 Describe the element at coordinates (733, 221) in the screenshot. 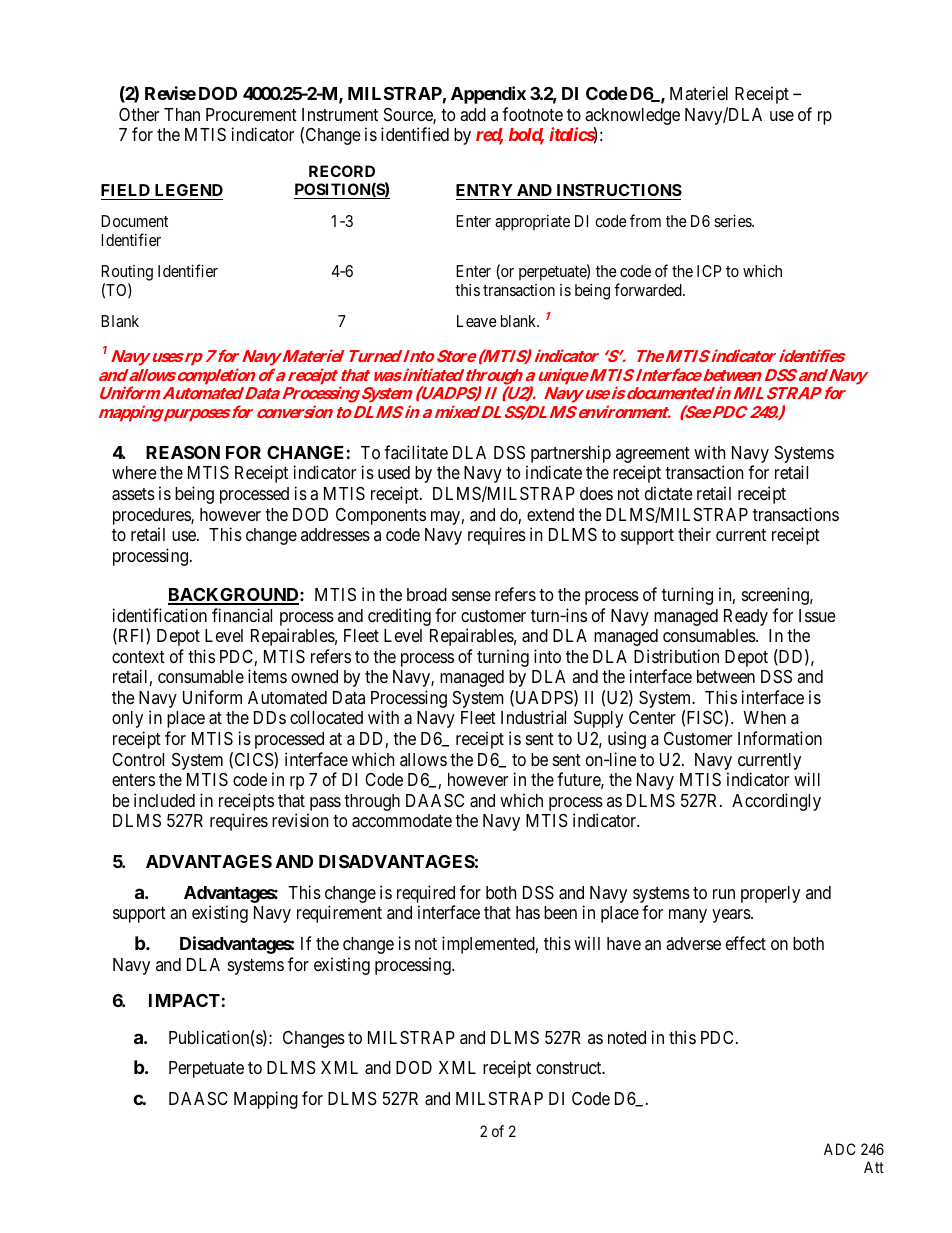

I see `series` at that location.
